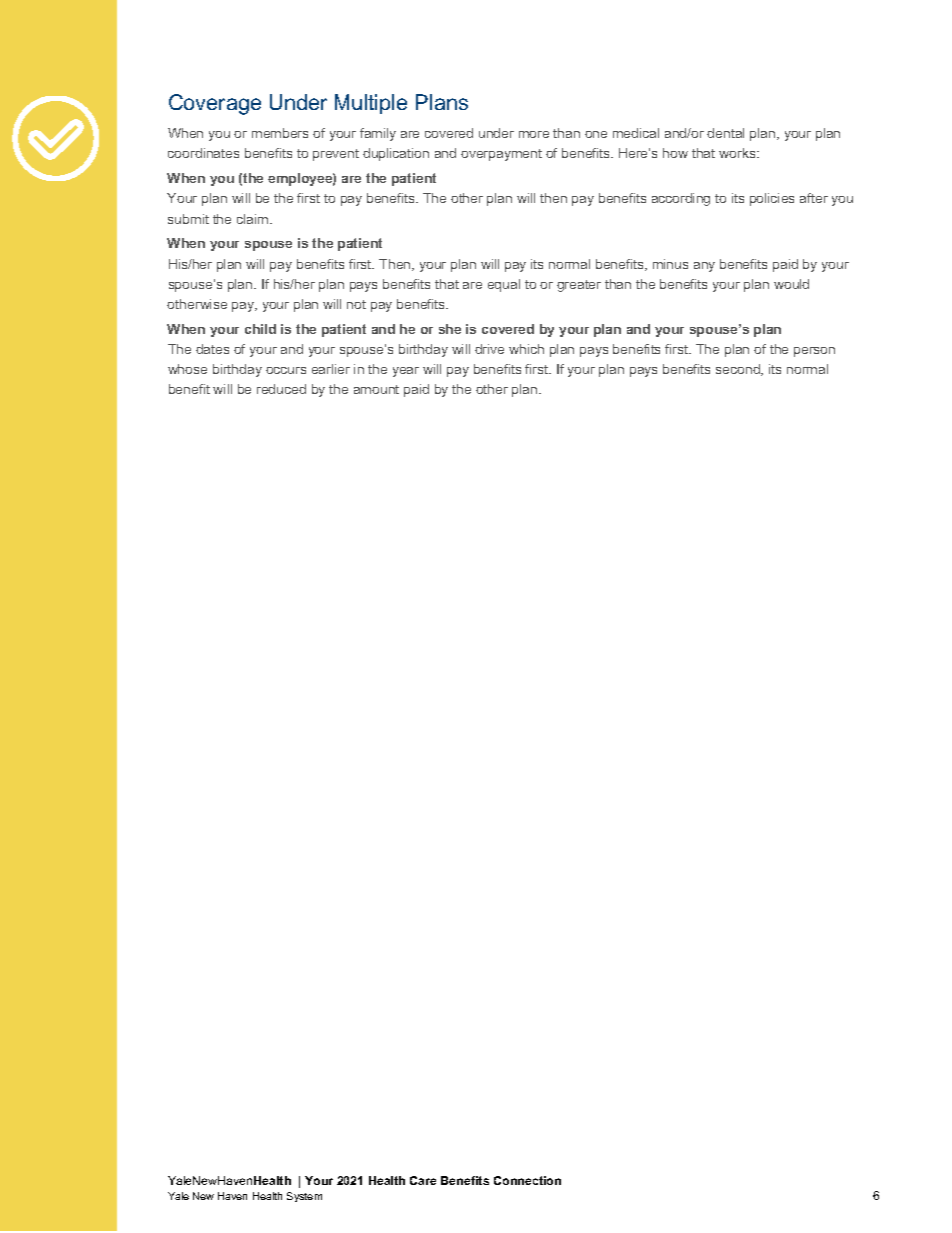 The width and height of the page is (952, 1233). What do you see at coordinates (304, 1197) in the page?
I see `System` at bounding box center [304, 1197].
